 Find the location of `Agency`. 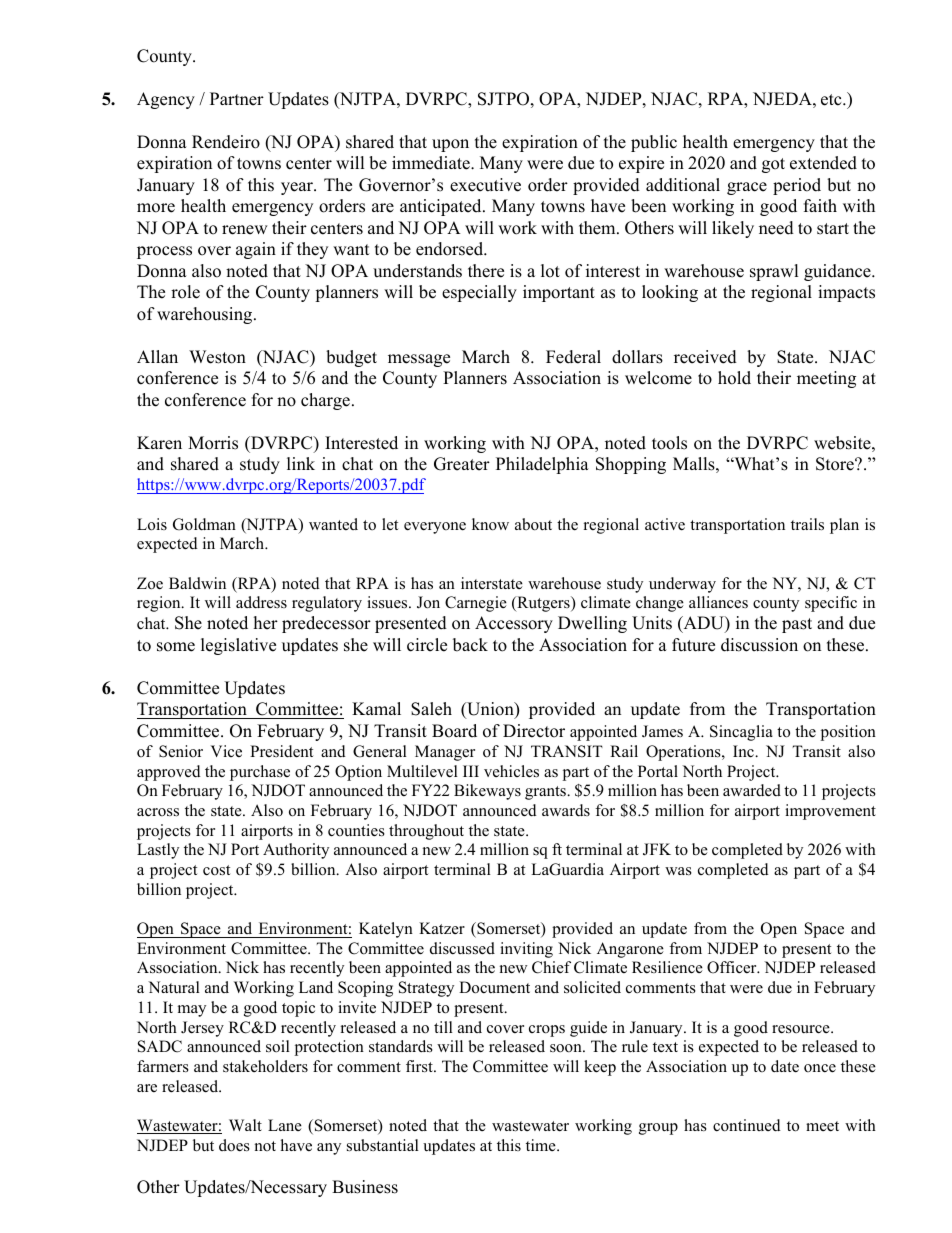

Agency is located at coordinates (166, 100).
